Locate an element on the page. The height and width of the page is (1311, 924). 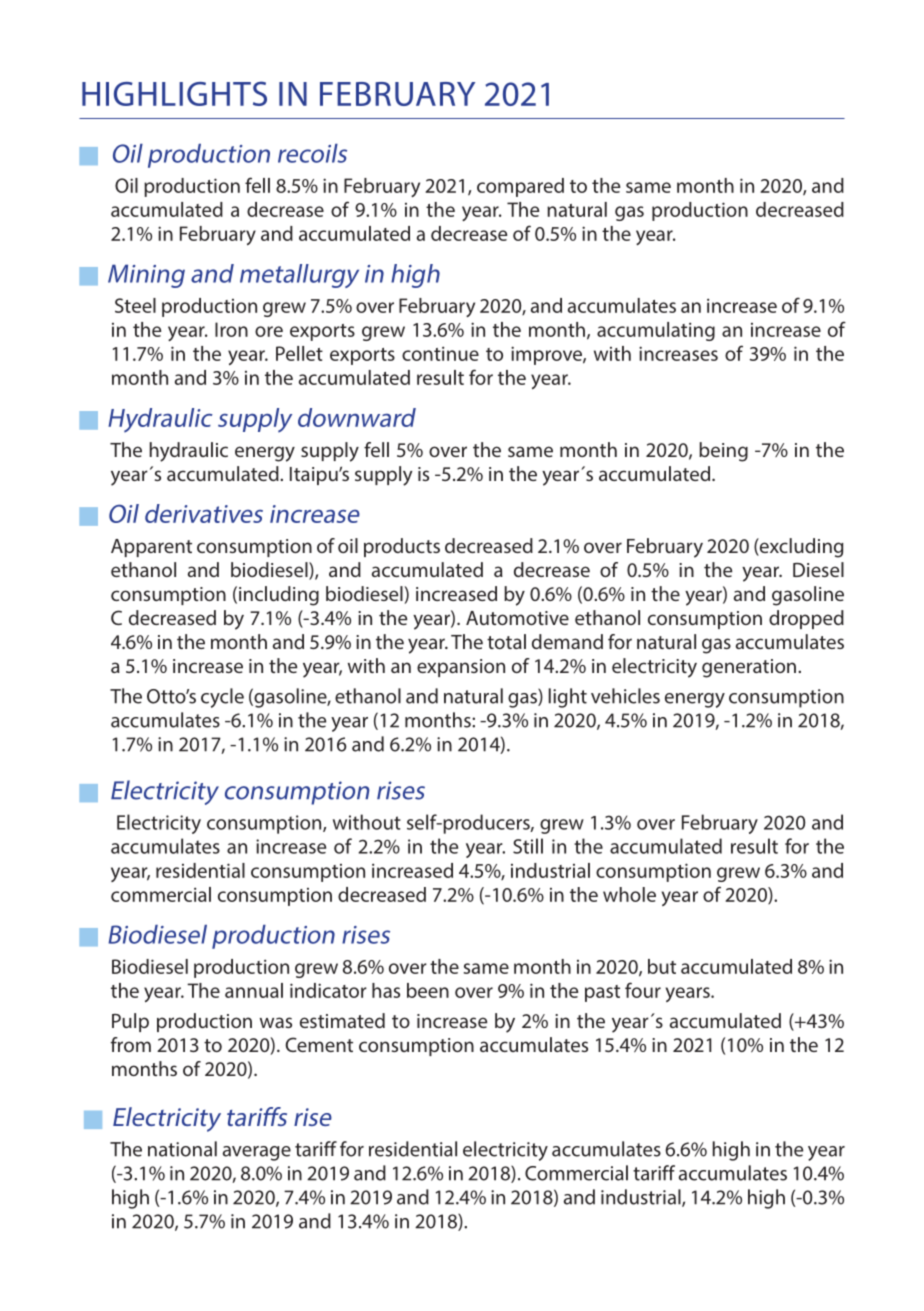
accumulating is located at coordinates (656, 331).
